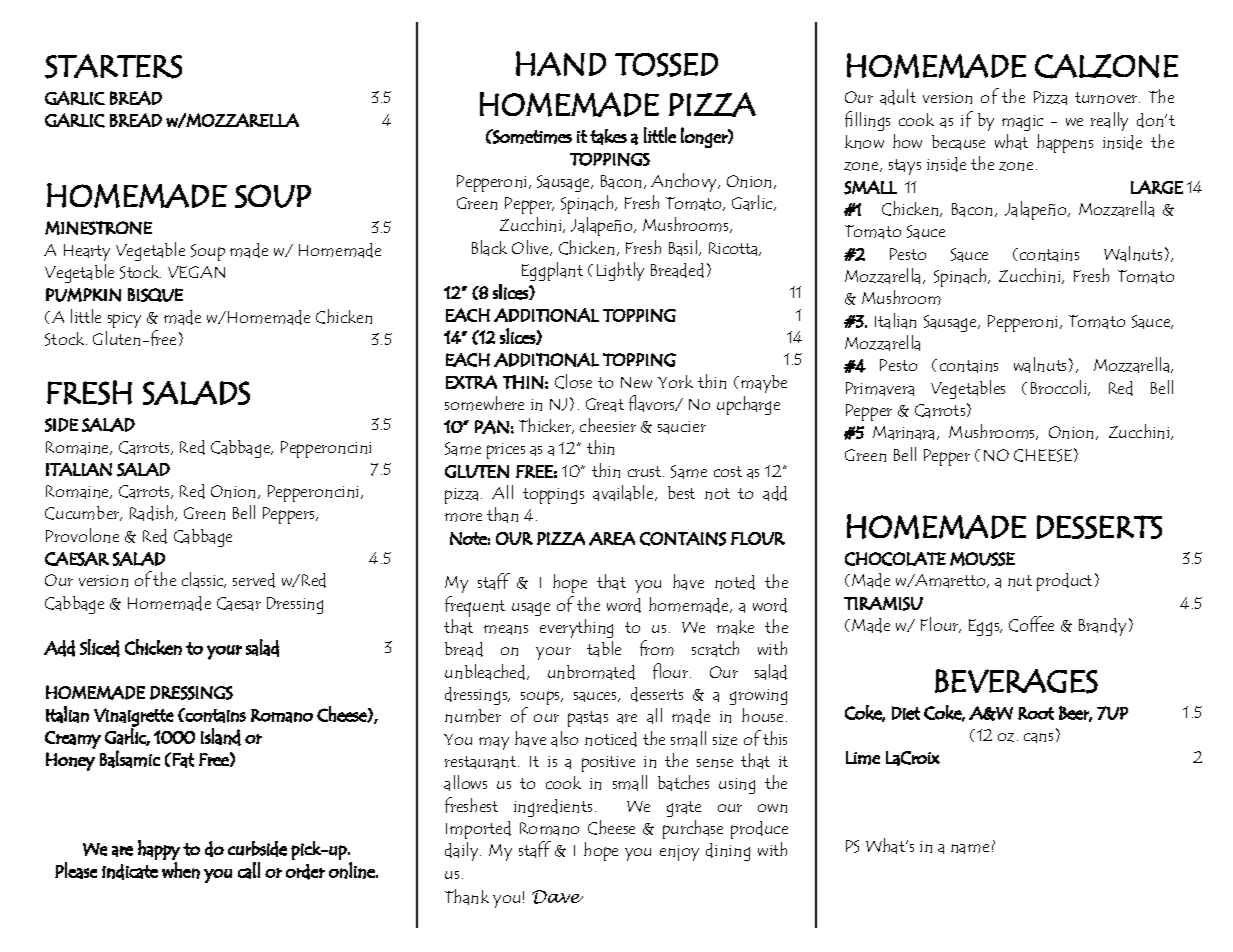 This screenshot has width=1233, height=952. What do you see at coordinates (124, 320) in the screenshot?
I see `spicy` at bounding box center [124, 320].
